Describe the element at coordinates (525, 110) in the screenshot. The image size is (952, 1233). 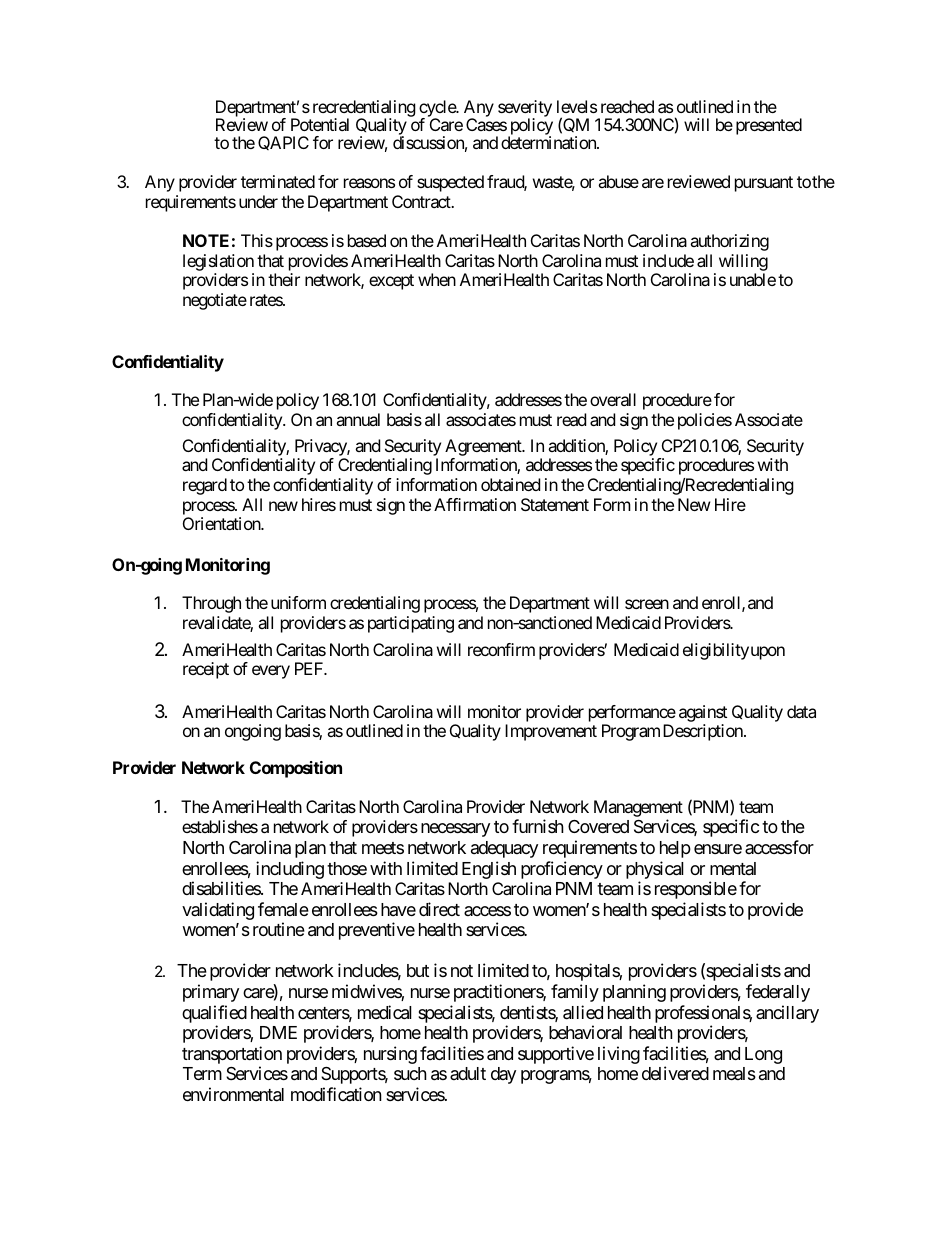
I see `severity` at that location.
